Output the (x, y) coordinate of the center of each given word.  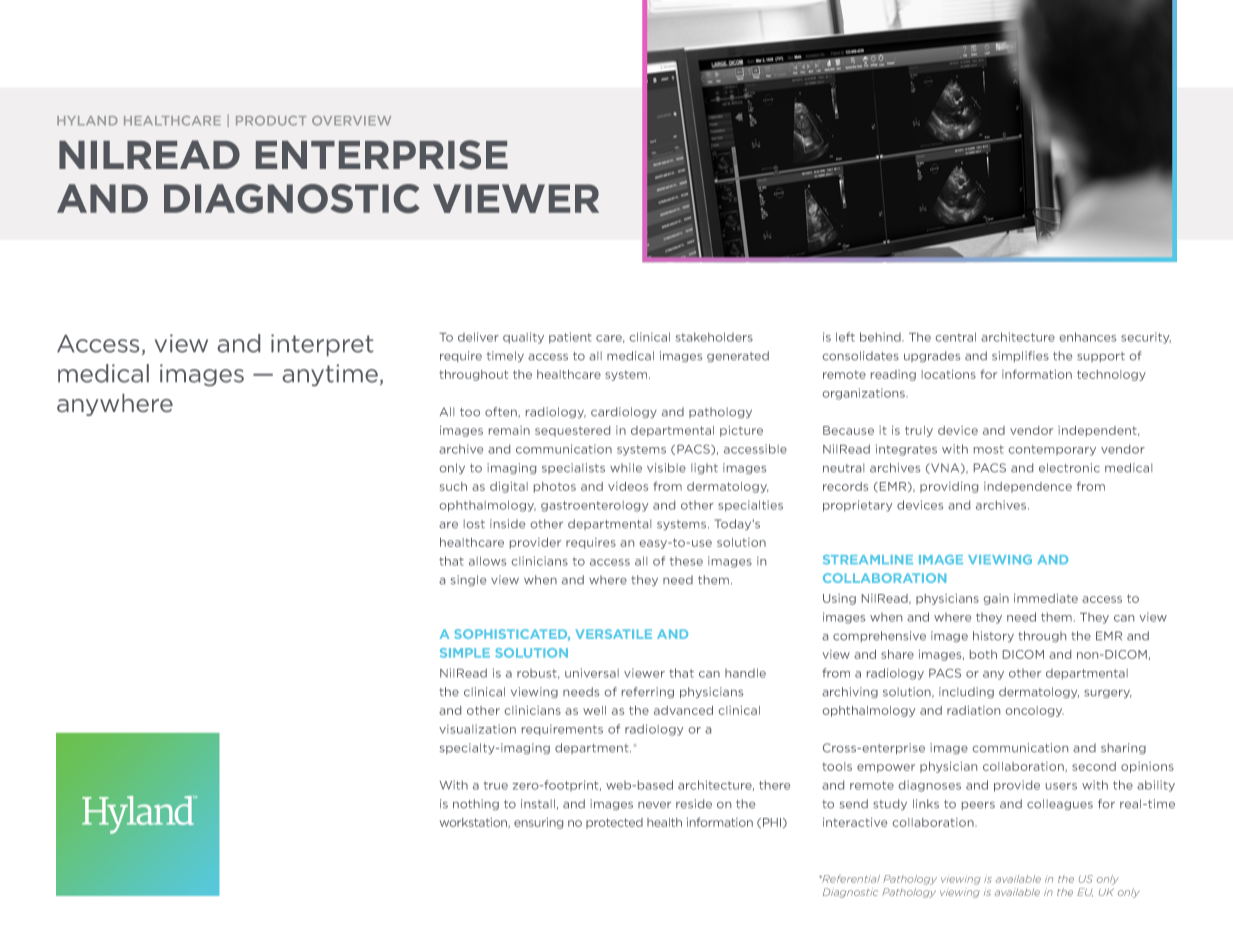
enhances (1088, 337)
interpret (322, 345)
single (468, 580)
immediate (1046, 598)
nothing (476, 804)
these (686, 561)
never (654, 805)
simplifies (1020, 356)
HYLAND (87, 120)
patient (570, 338)
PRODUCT (271, 121)
